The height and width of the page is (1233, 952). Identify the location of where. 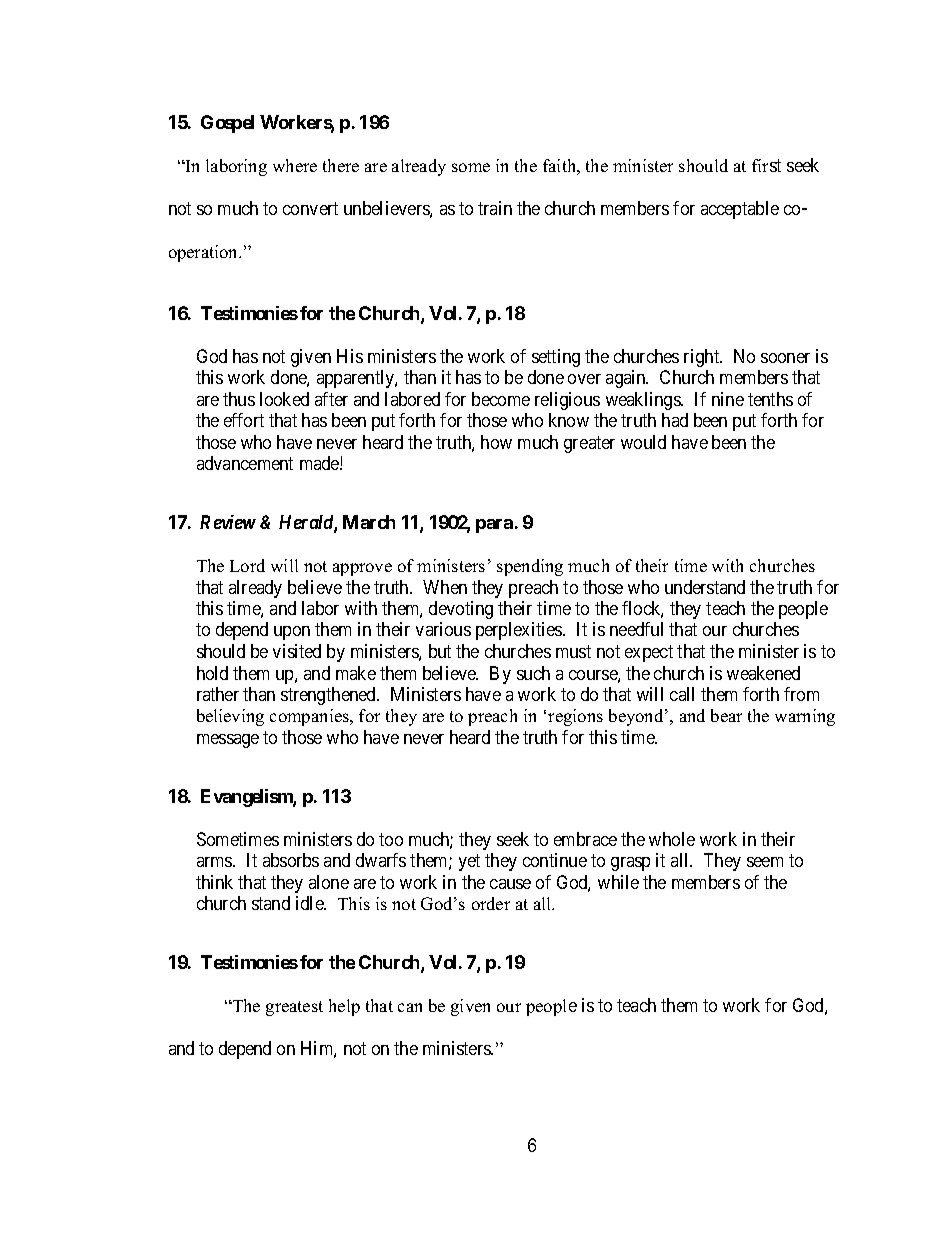
(295, 165).
